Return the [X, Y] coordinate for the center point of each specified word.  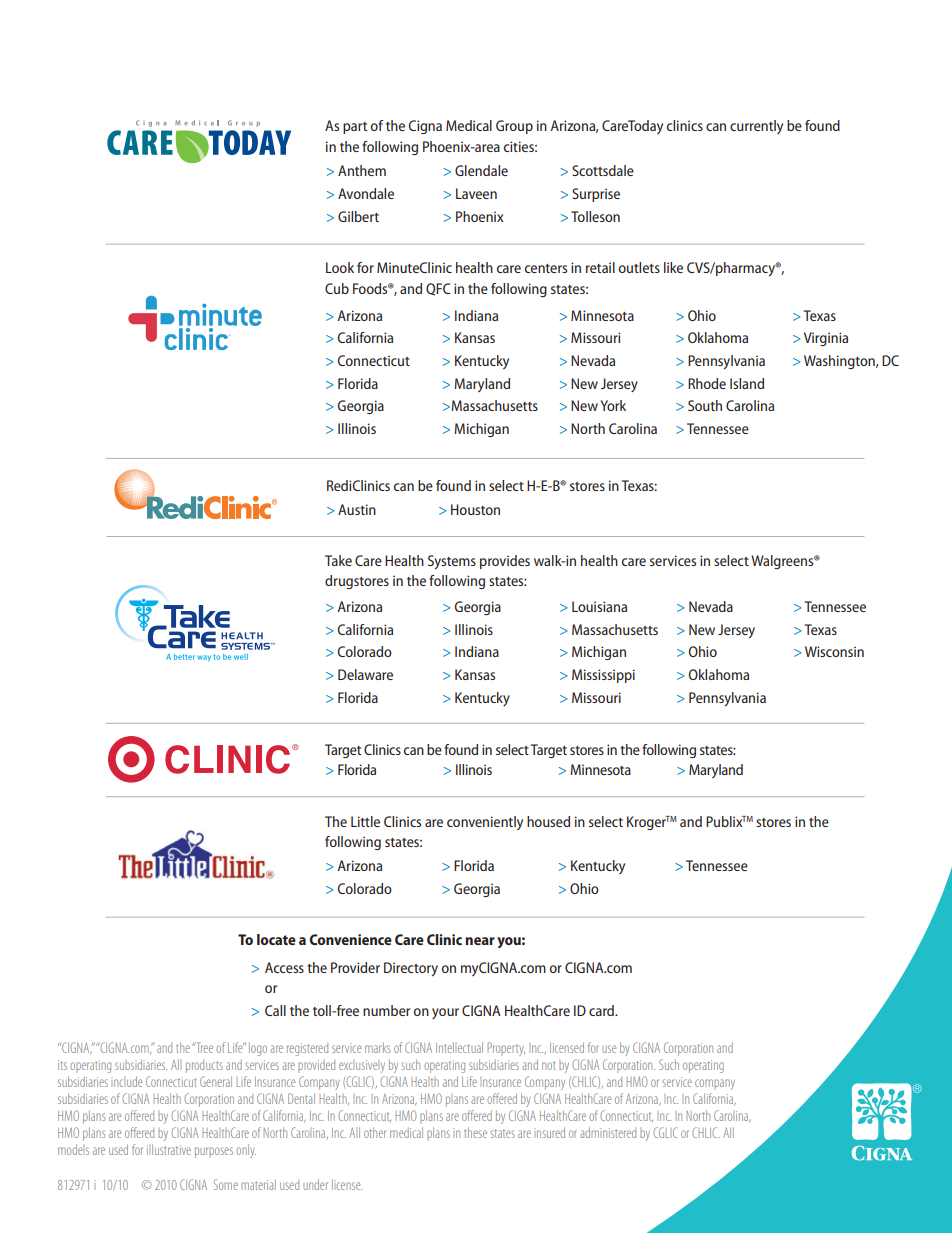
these [475, 1132]
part [355, 128]
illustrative [169, 1149]
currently [756, 127]
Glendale [481, 170]
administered [608, 1132]
